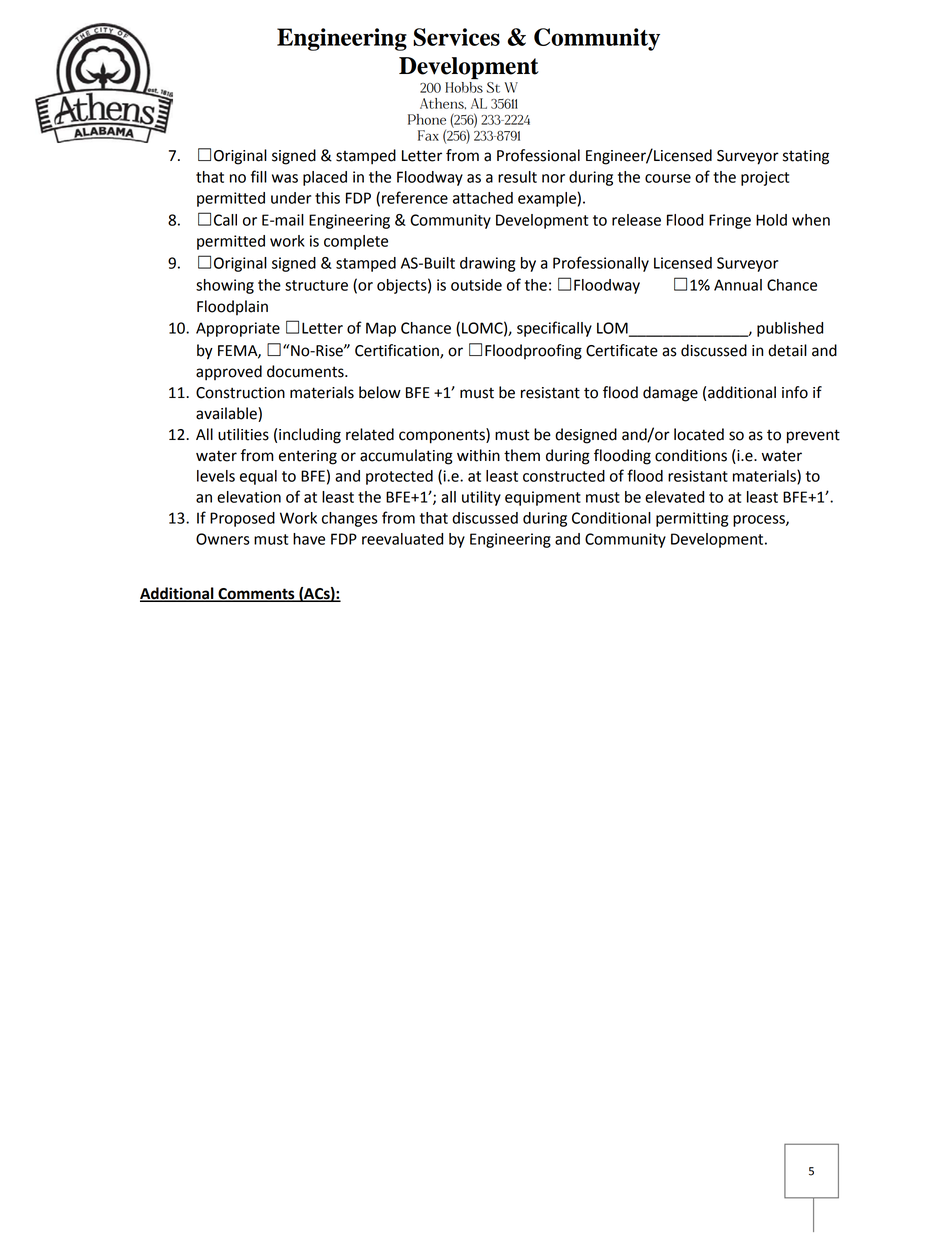  Describe the element at coordinates (517, 177) in the screenshot. I see `result` at that location.
